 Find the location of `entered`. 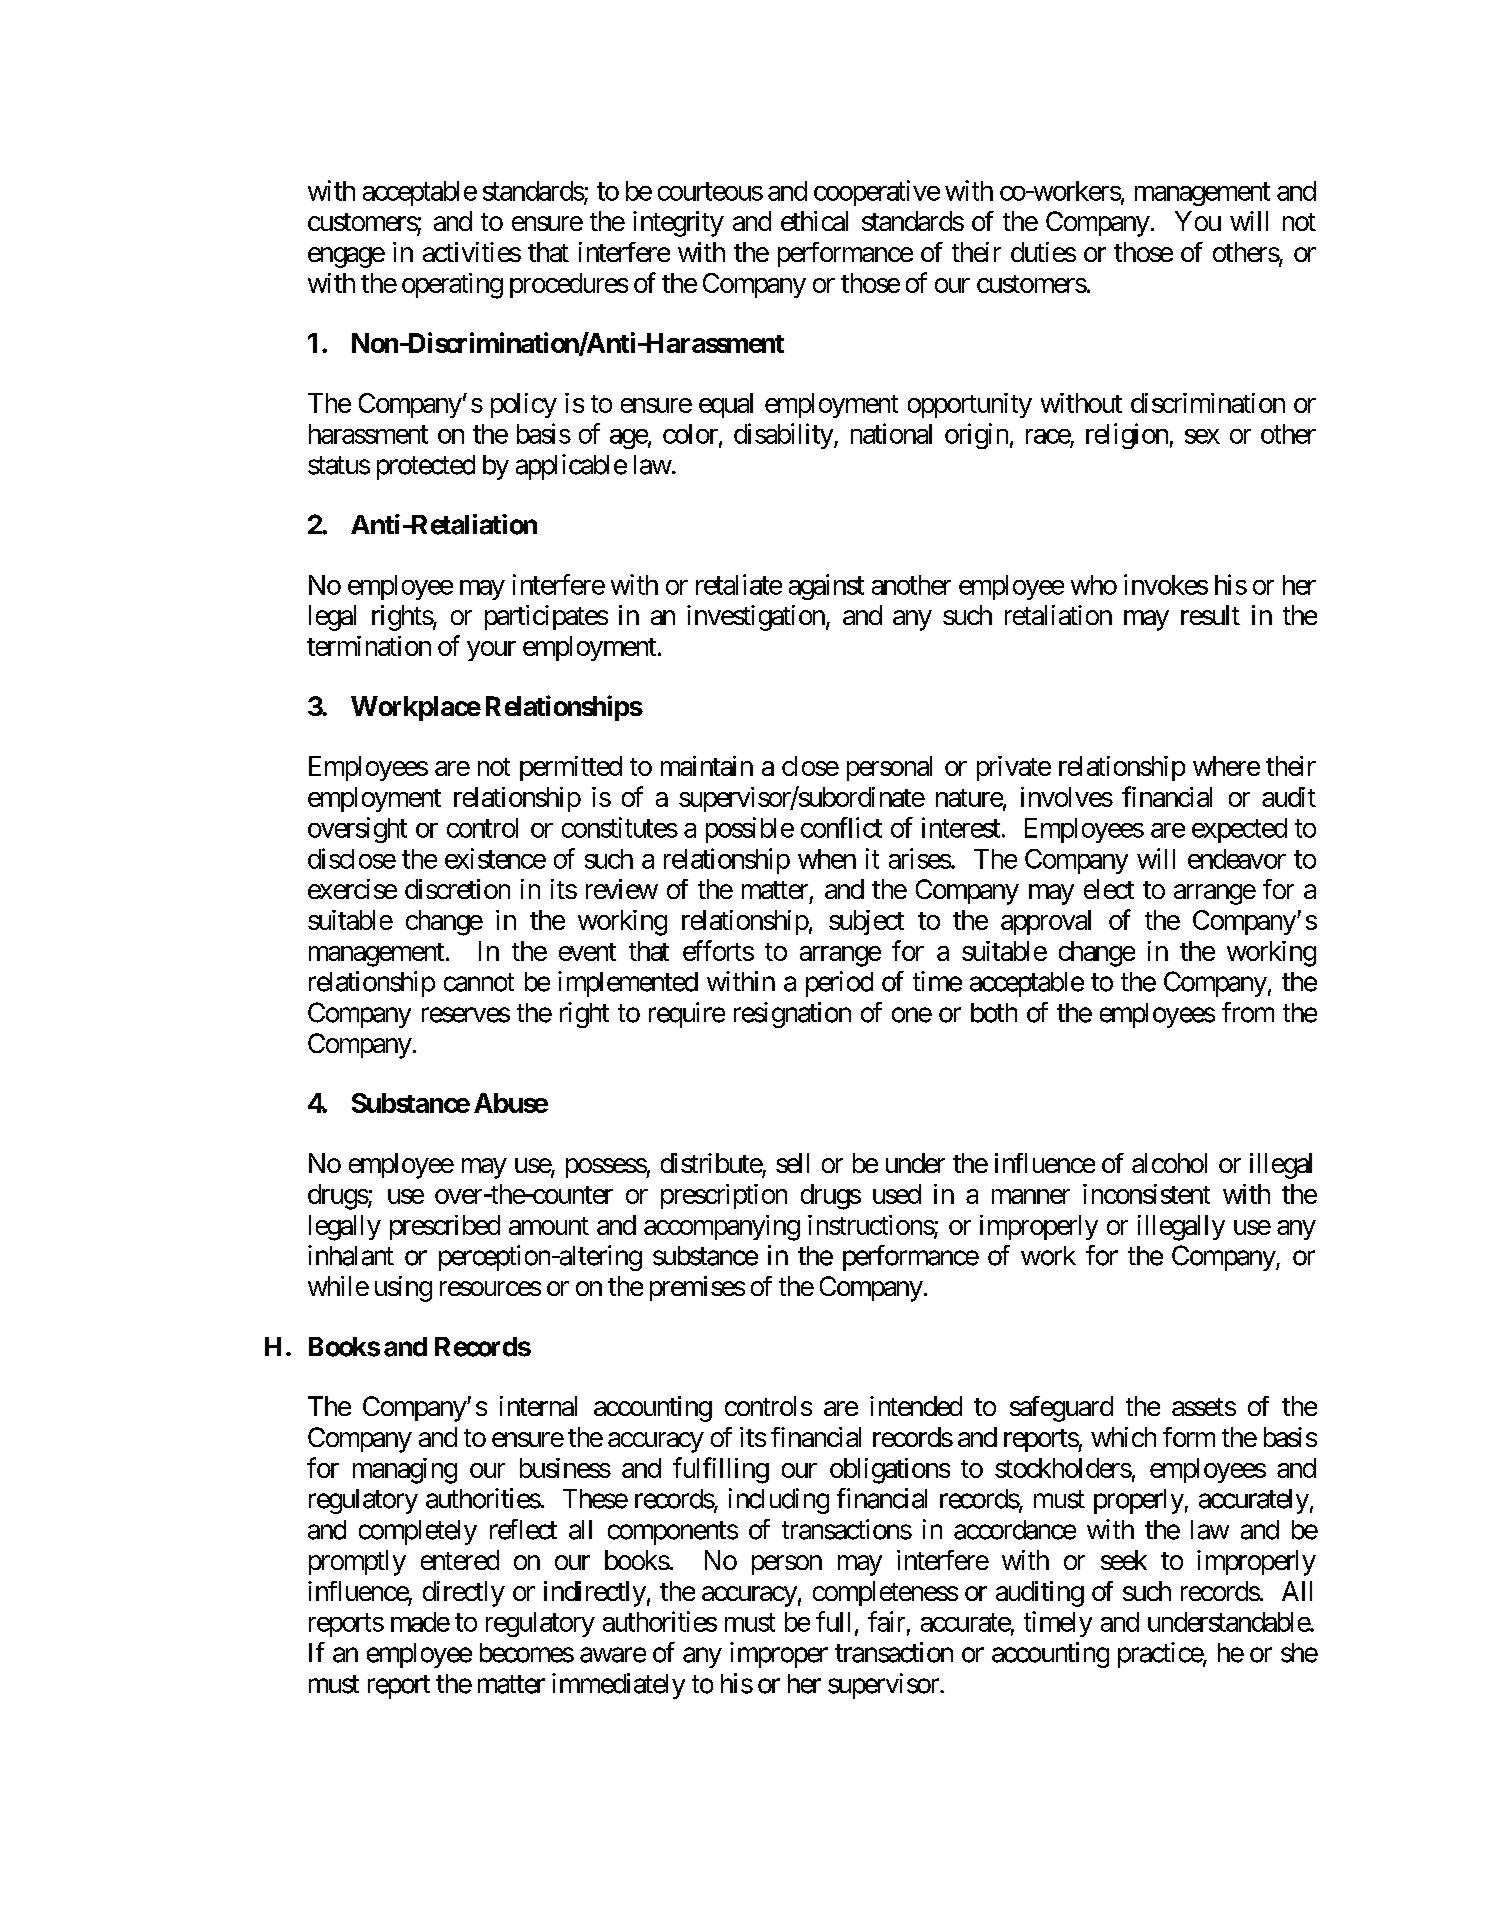

entered is located at coordinates (460, 1560).
